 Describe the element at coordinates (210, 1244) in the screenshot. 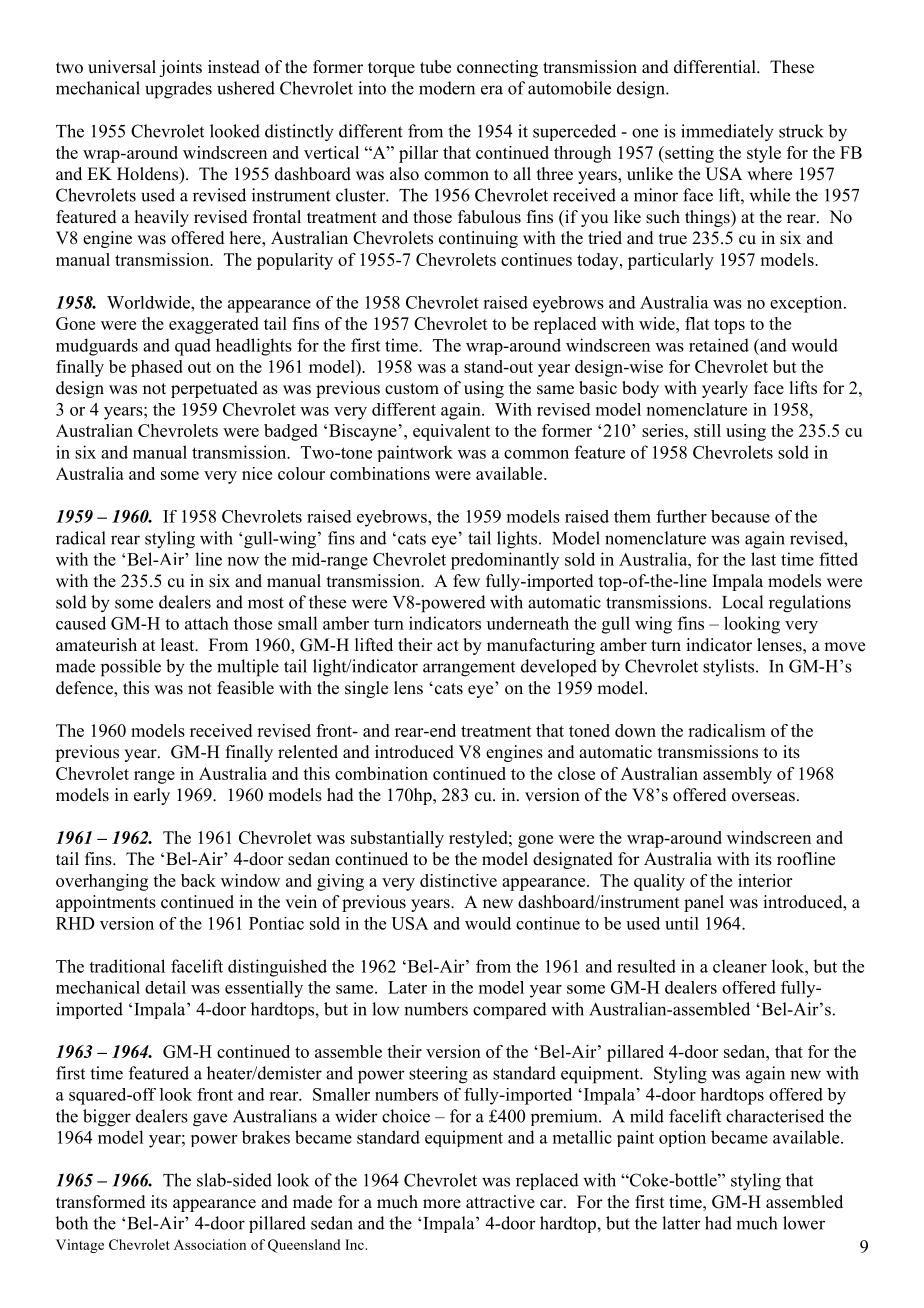

I see `Association` at that location.
